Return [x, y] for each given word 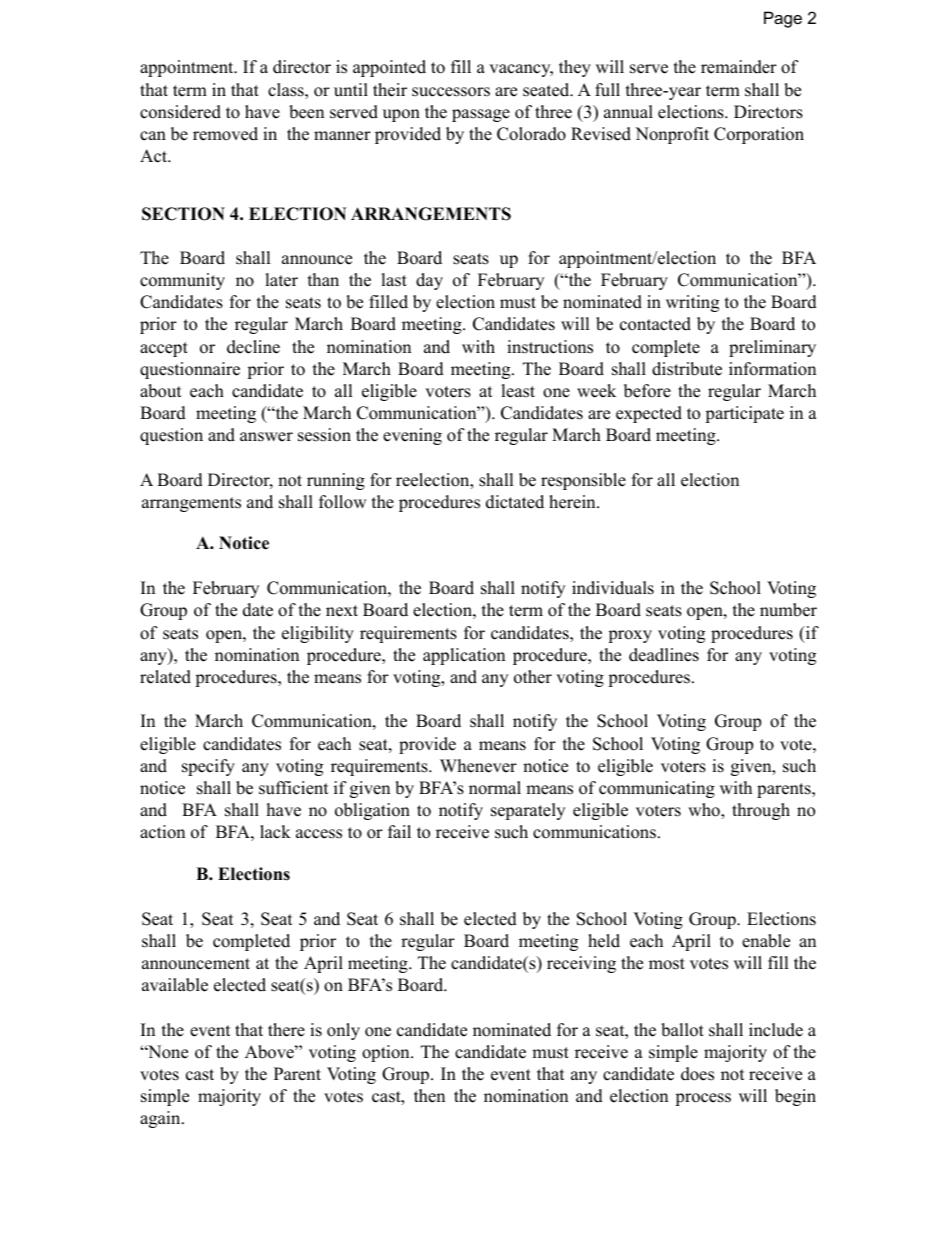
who [705, 811]
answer [266, 437]
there [286, 1030]
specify [208, 767]
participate [744, 414]
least [518, 391]
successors [451, 92]
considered [180, 112]
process [703, 1099]
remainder [739, 67]
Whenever [478, 766]
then [429, 1096]
